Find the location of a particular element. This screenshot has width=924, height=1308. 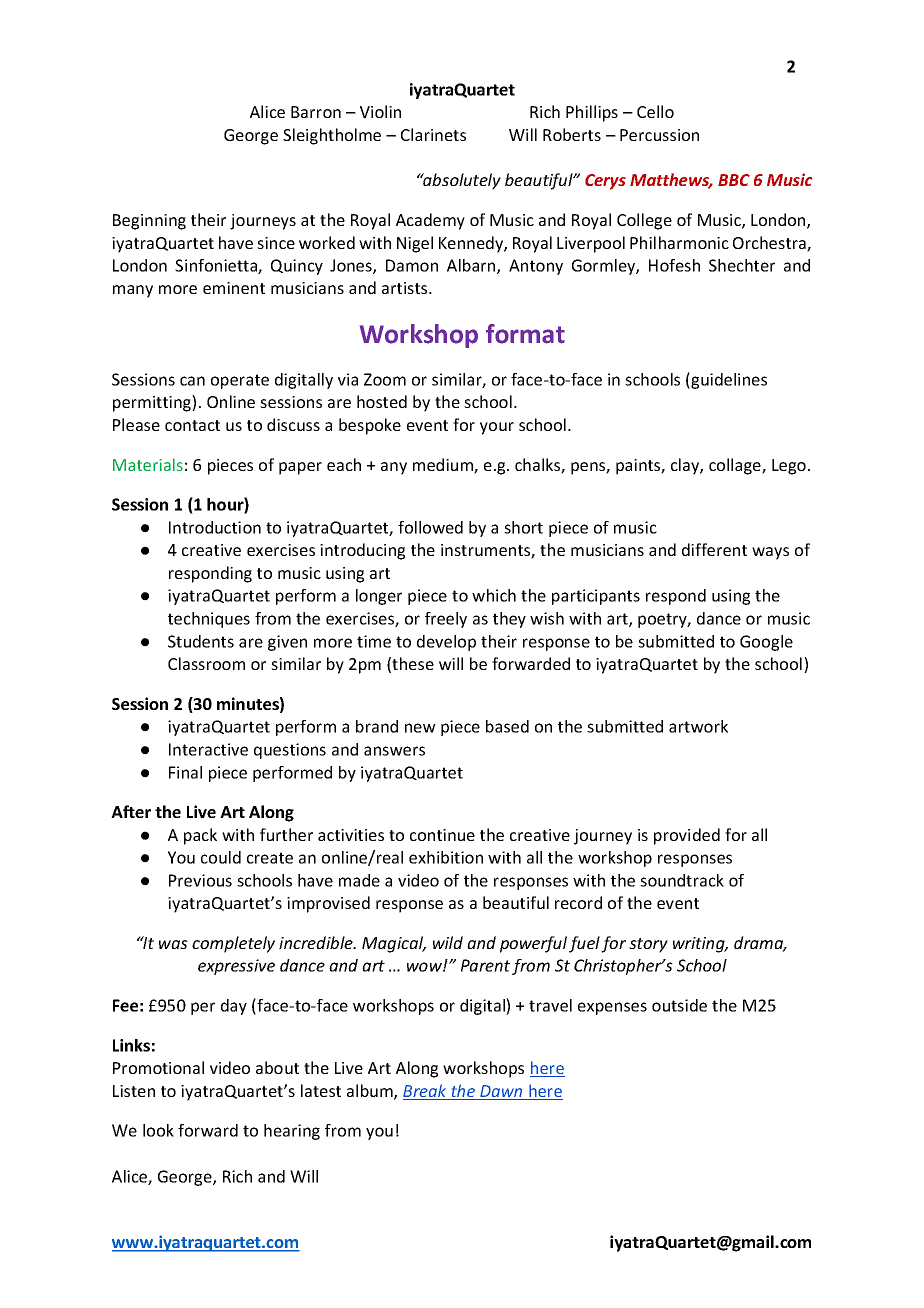

Philharmonic is located at coordinates (679, 242).
